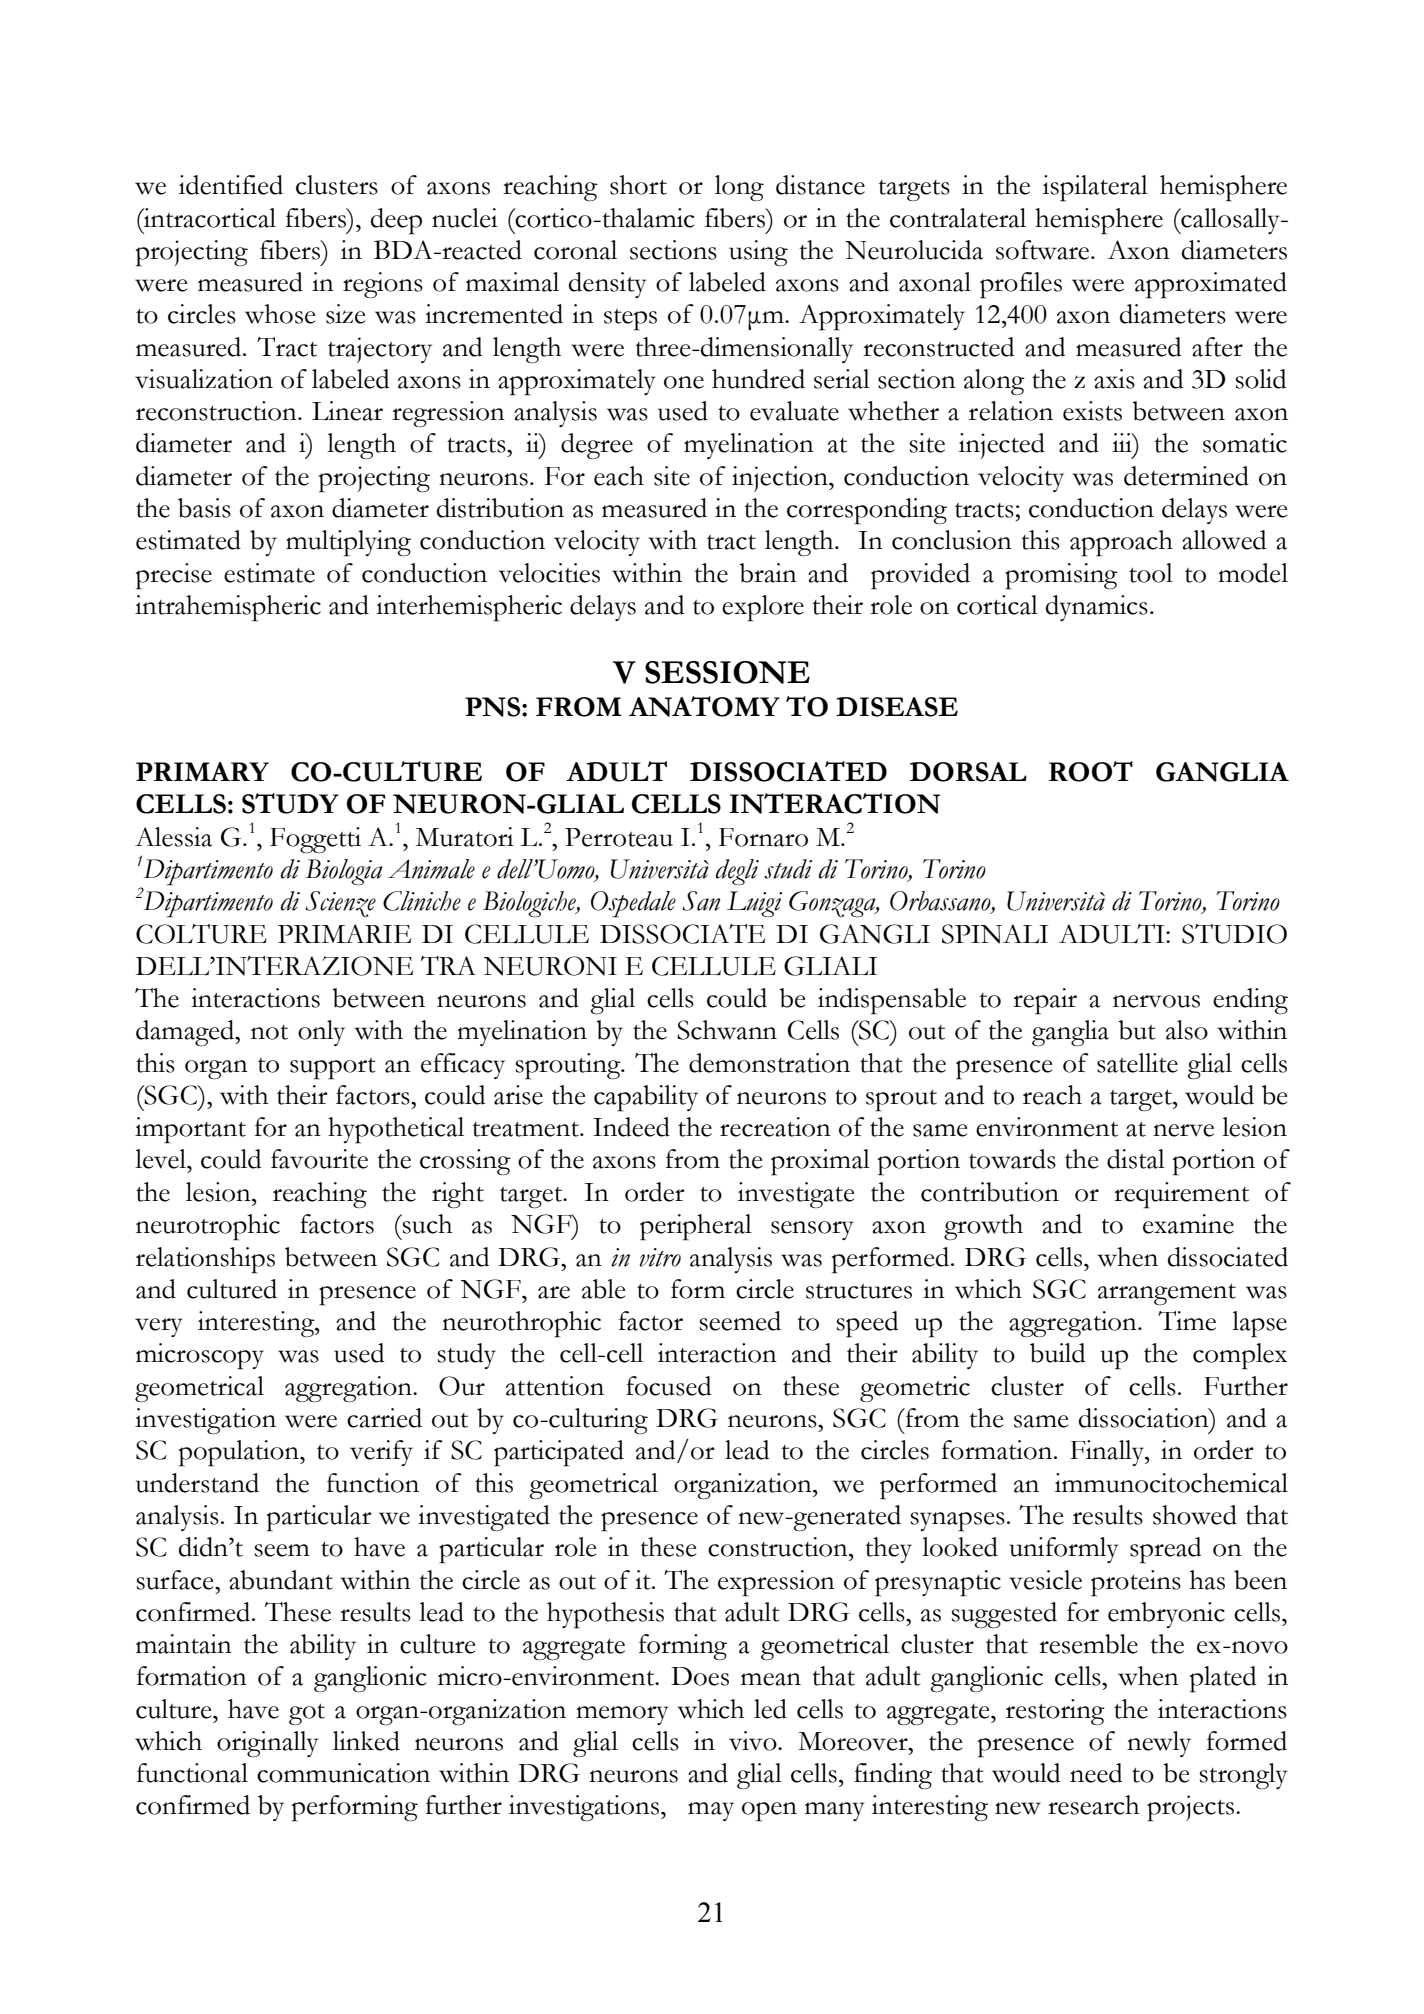 The width and height of the image is (1424, 2014). Describe the element at coordinates (269, 1032) in the image. I see `not` at that location.
